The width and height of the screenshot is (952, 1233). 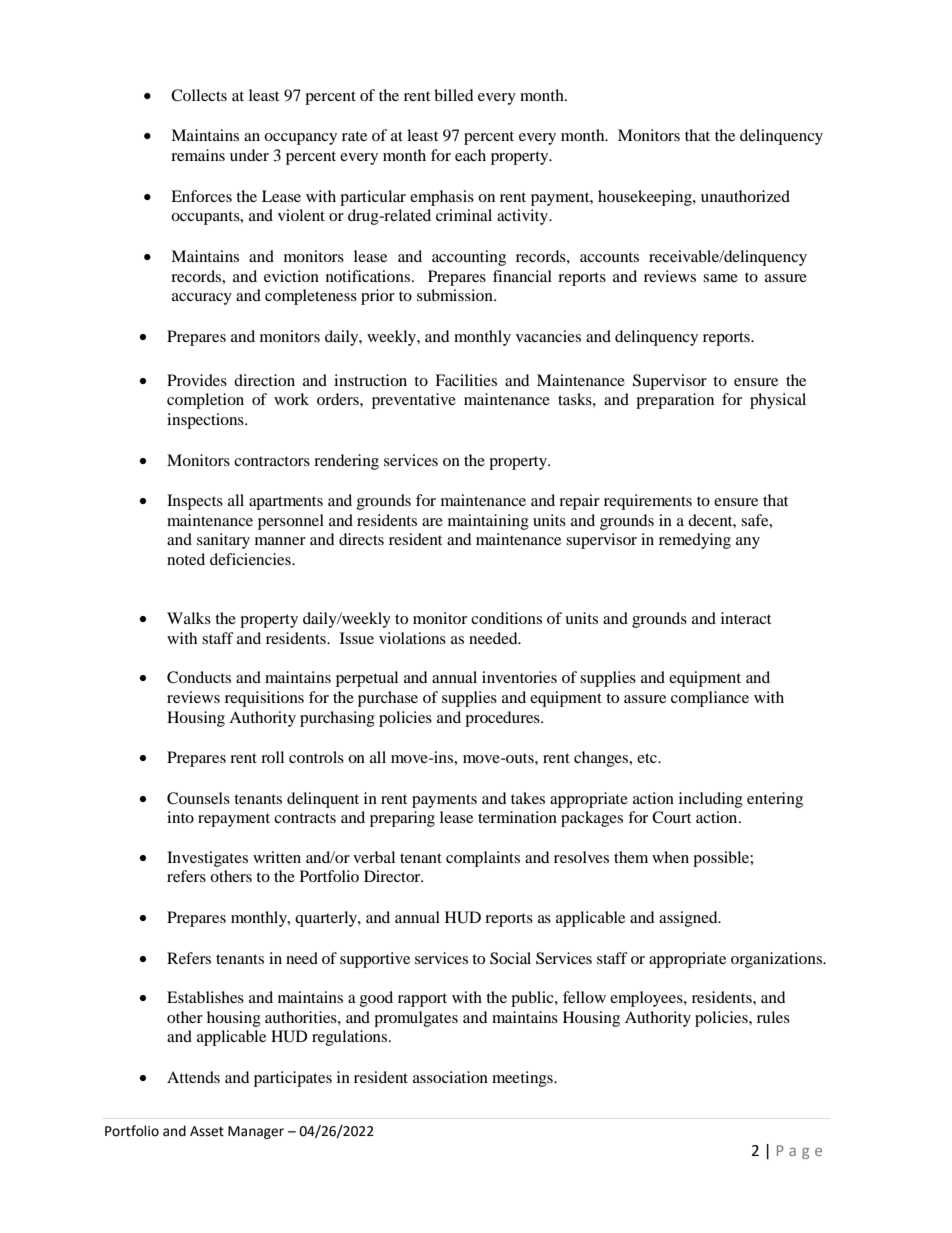 I want to click on deficiencies, so click(x=251, y=559).
